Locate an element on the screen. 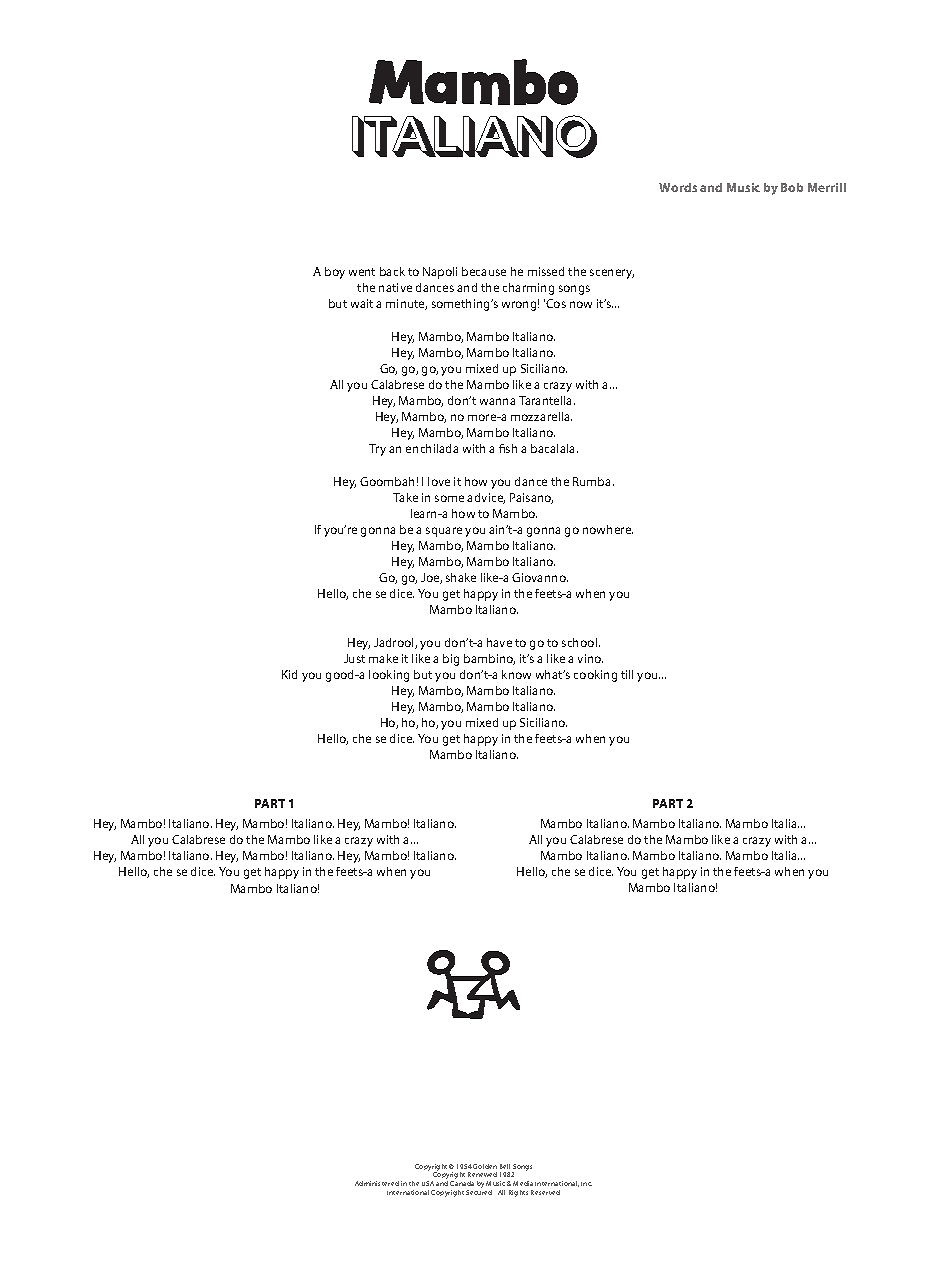 The width and height of the screenshot is (952, 1267). Try is located at coordinates (377, 450).
